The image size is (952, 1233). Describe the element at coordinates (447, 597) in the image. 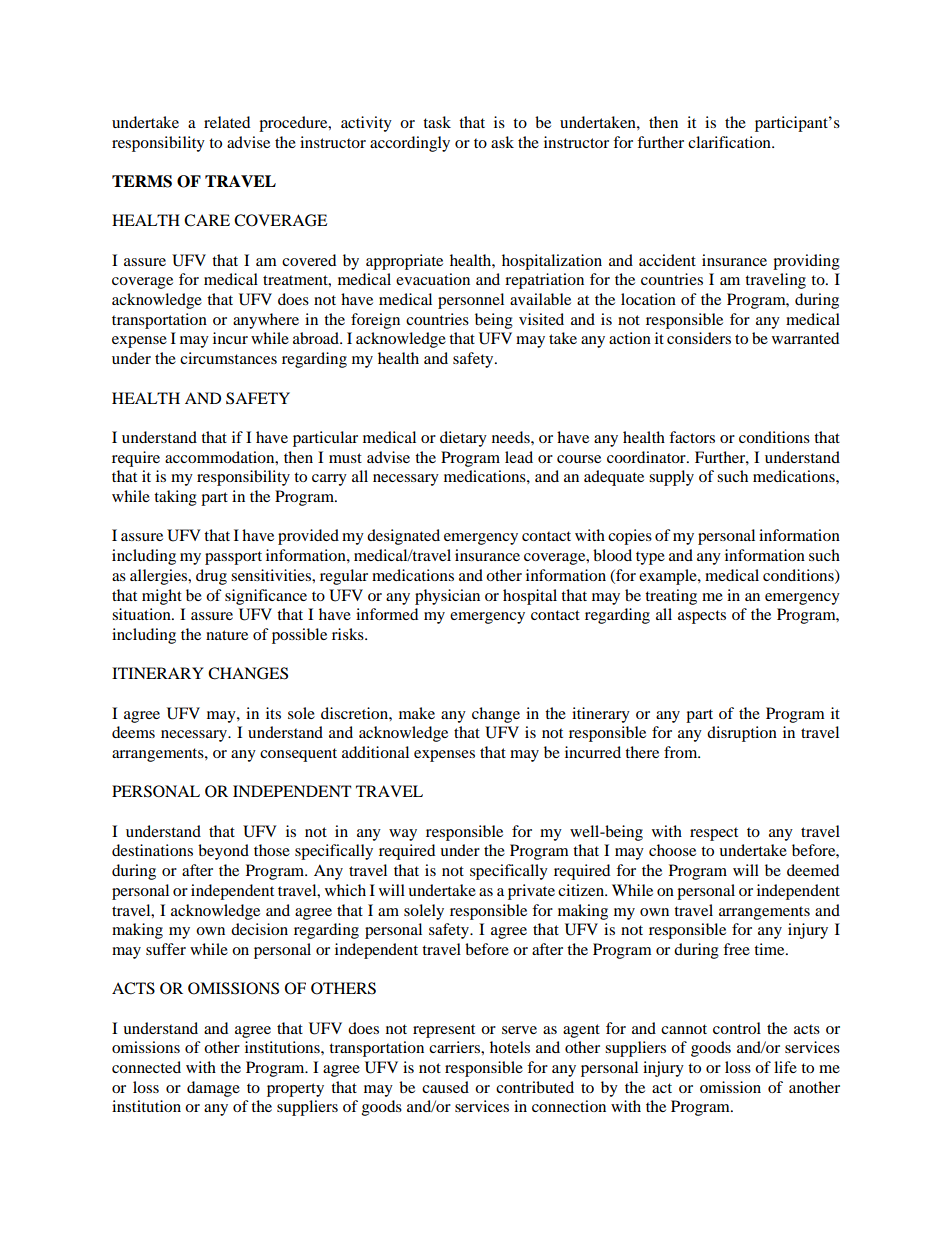

I see `physician` at that location.
